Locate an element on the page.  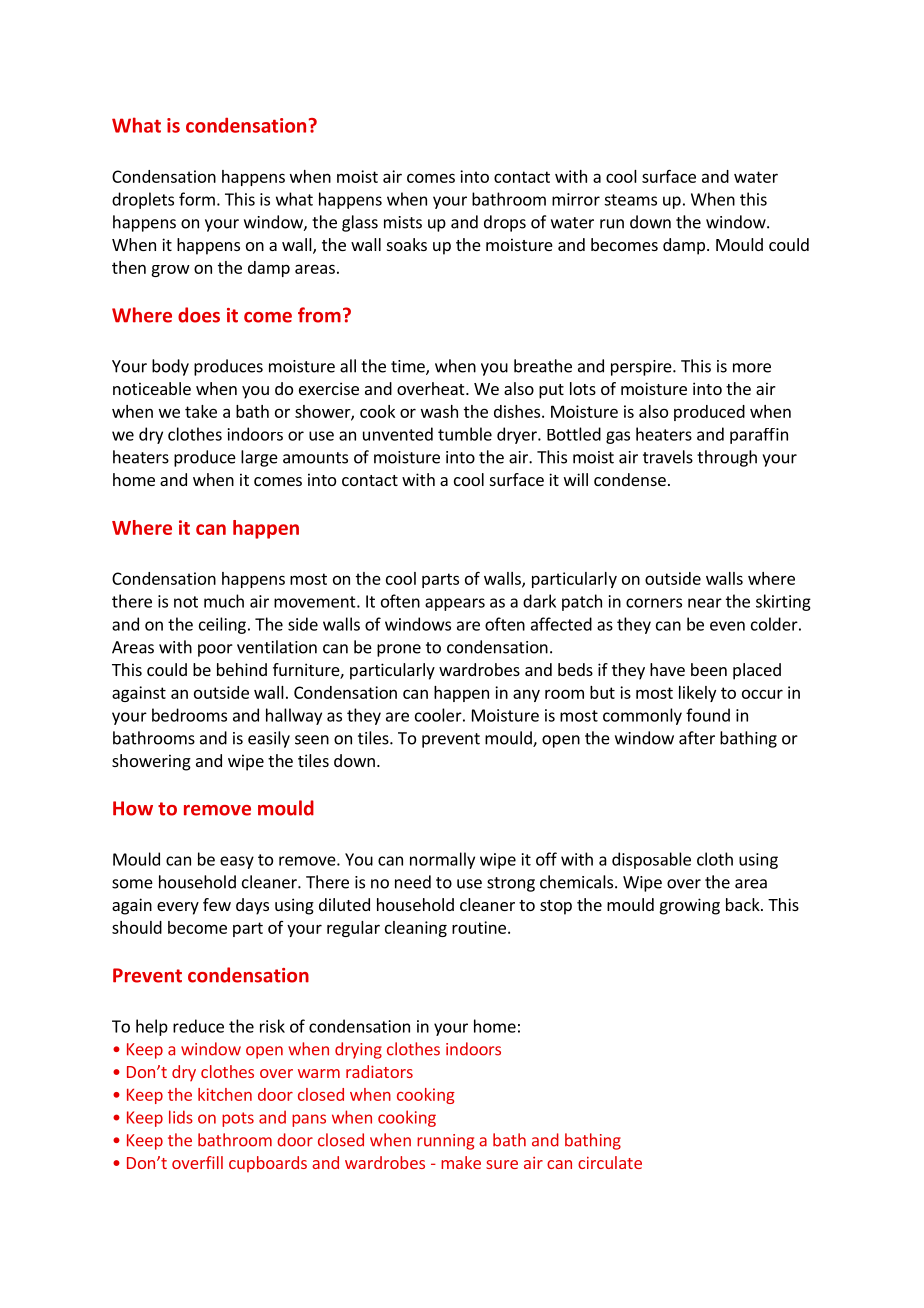
steams is located at coordinates (630, 200).
